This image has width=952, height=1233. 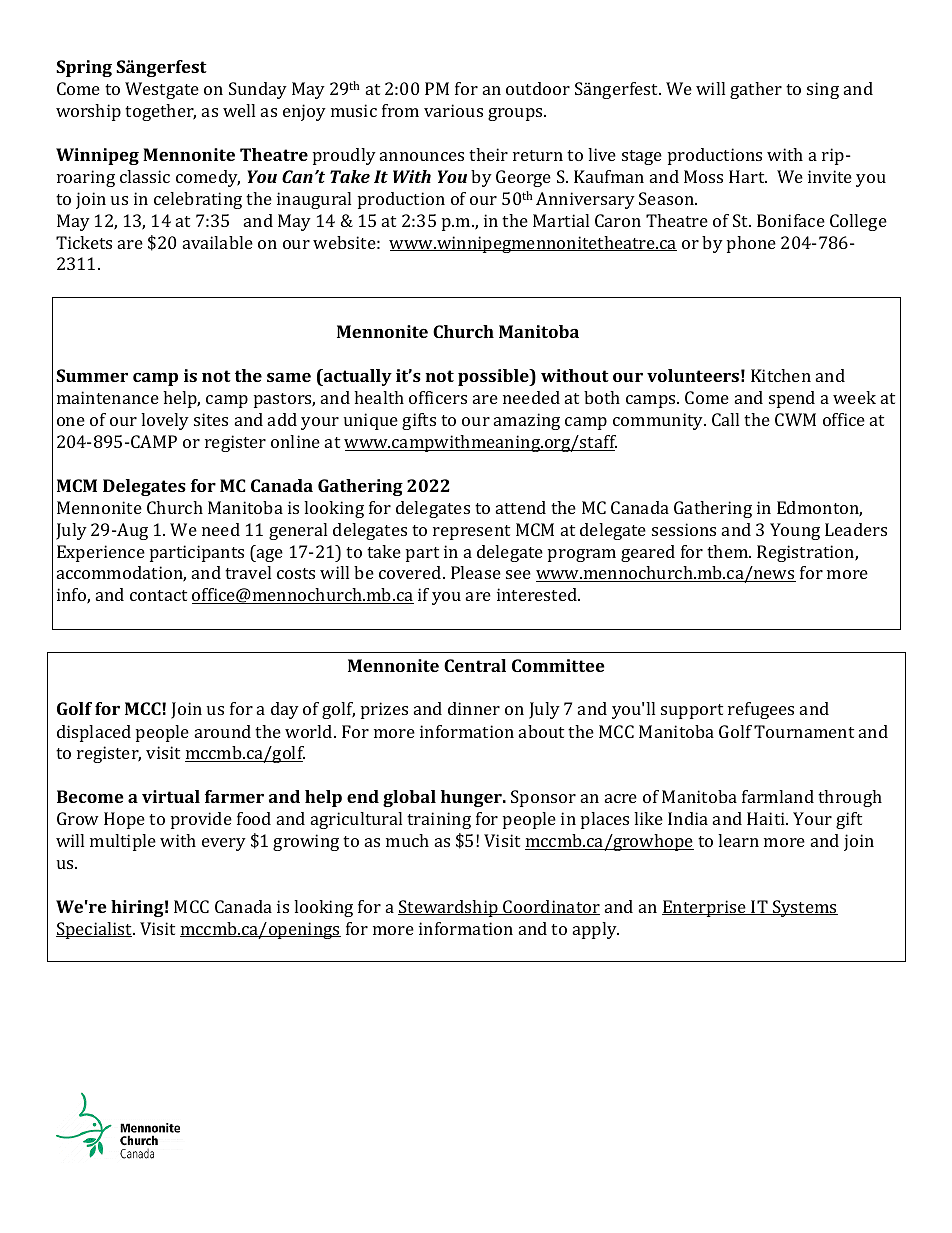 What do you see at coordinates (449, 908) in the image?
I see `Stewardship` at bounding box center [449, 908].
